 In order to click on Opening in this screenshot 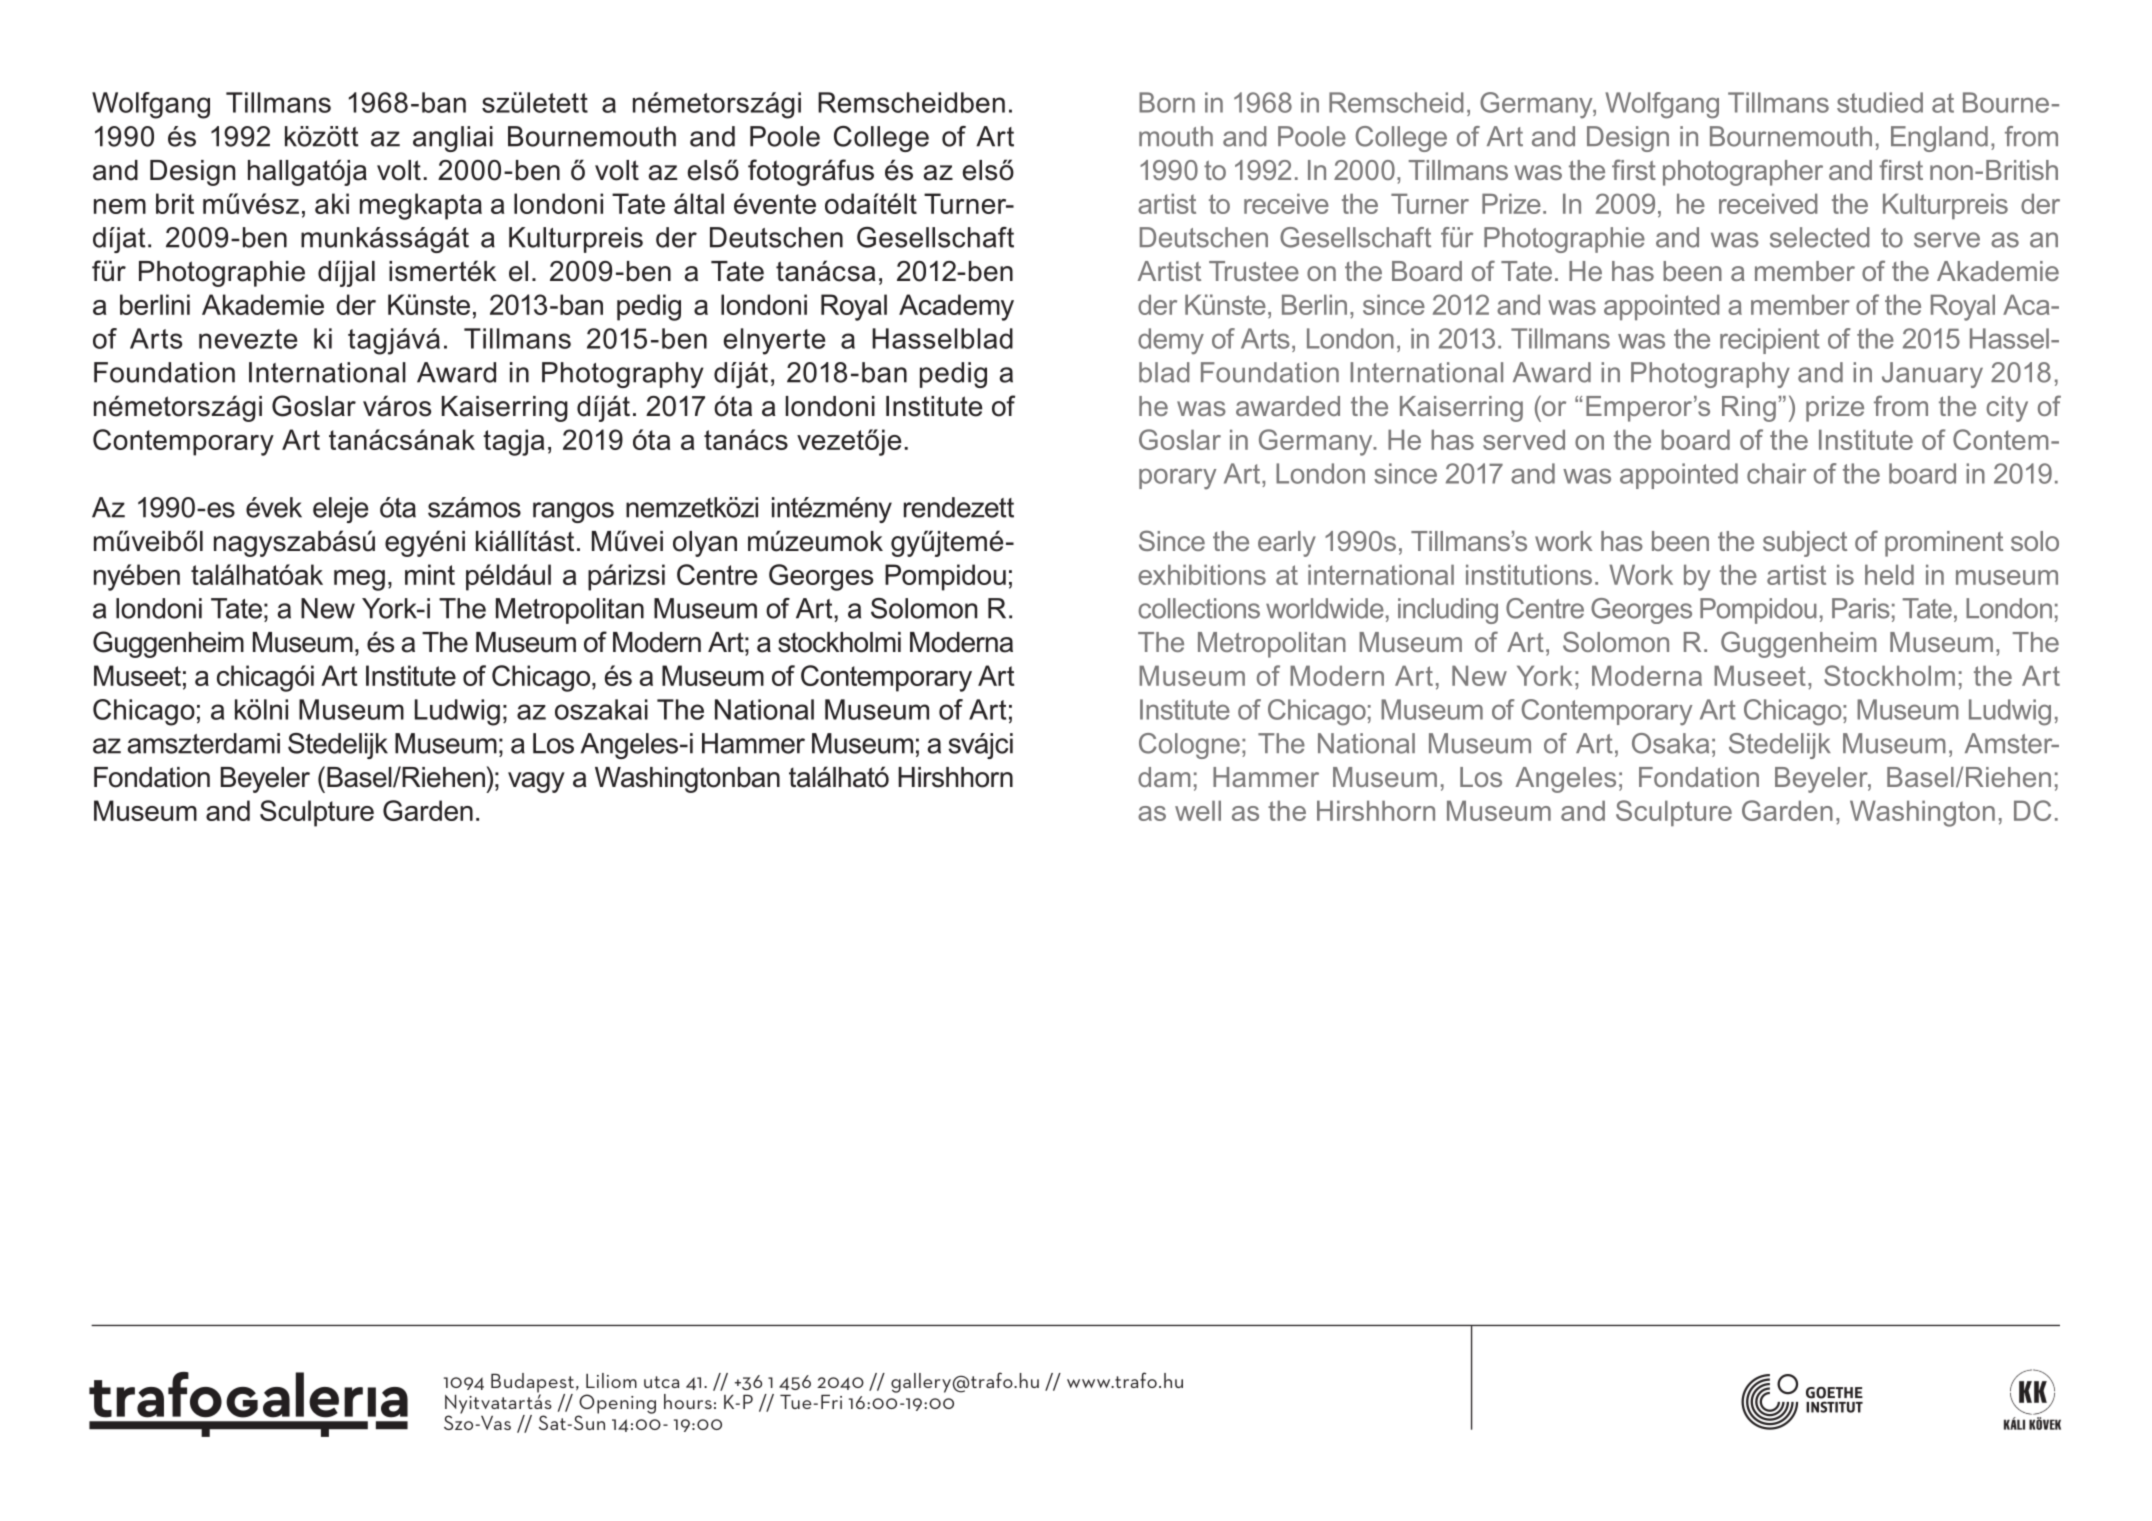, I will do `click(616, 1405)`.
